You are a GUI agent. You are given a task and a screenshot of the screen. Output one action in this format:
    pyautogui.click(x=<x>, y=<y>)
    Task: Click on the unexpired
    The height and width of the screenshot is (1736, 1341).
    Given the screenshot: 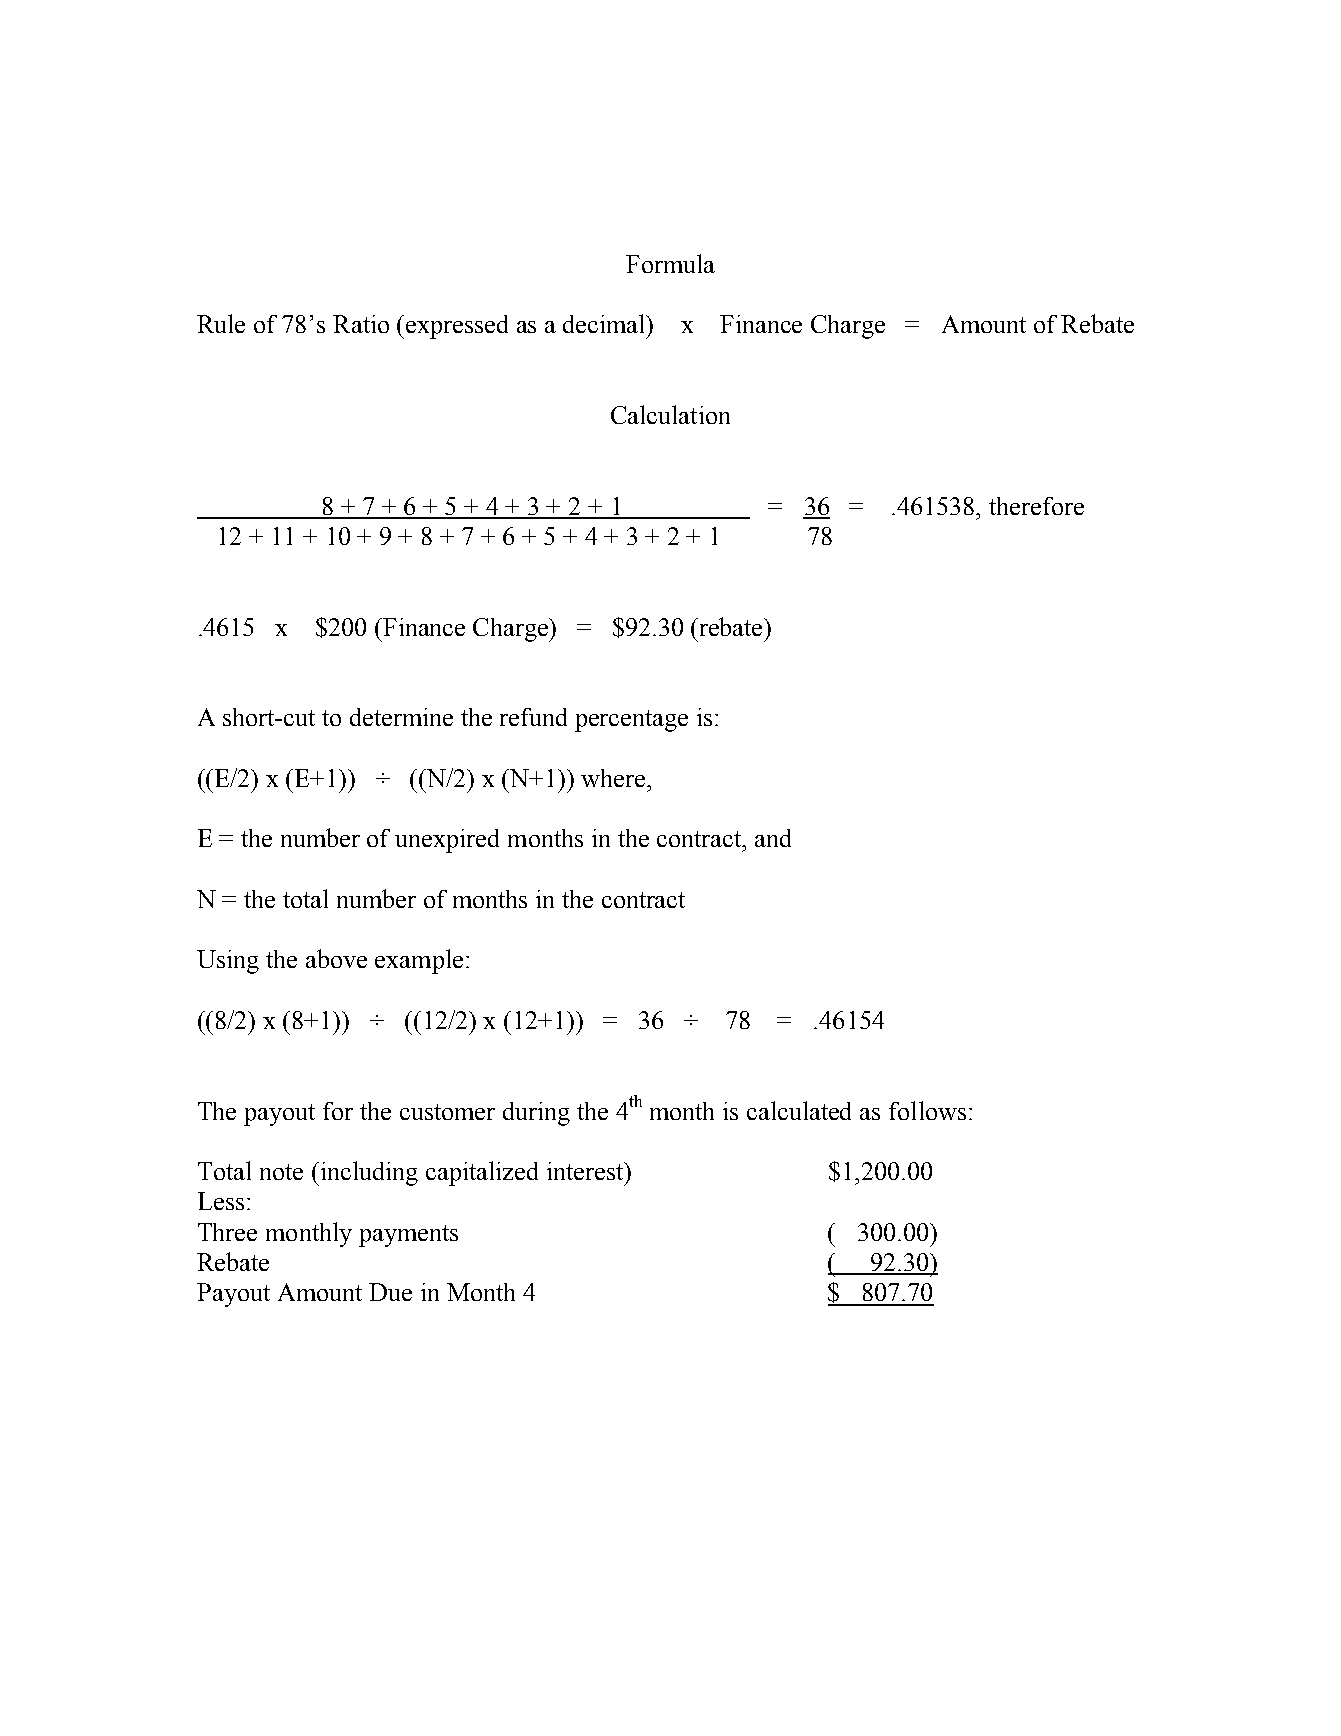 What is the action you would take?
    pyautogui.click(x=447, y=841)
